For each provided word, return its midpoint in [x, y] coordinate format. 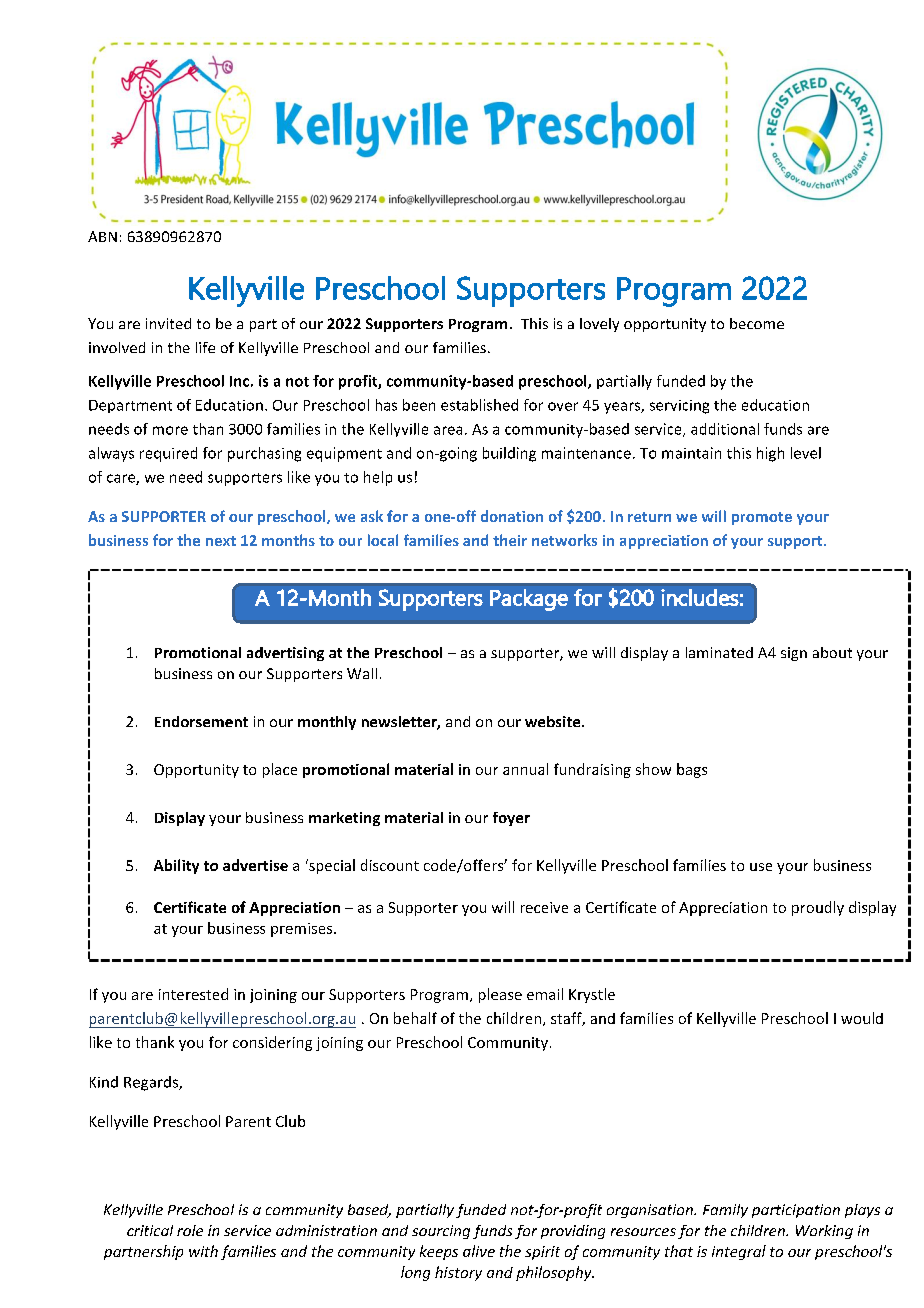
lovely [599, 325]
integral [739, 1252]
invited [168, 323]
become [757, 323]
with [203, 1251]
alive [479, 1251]
